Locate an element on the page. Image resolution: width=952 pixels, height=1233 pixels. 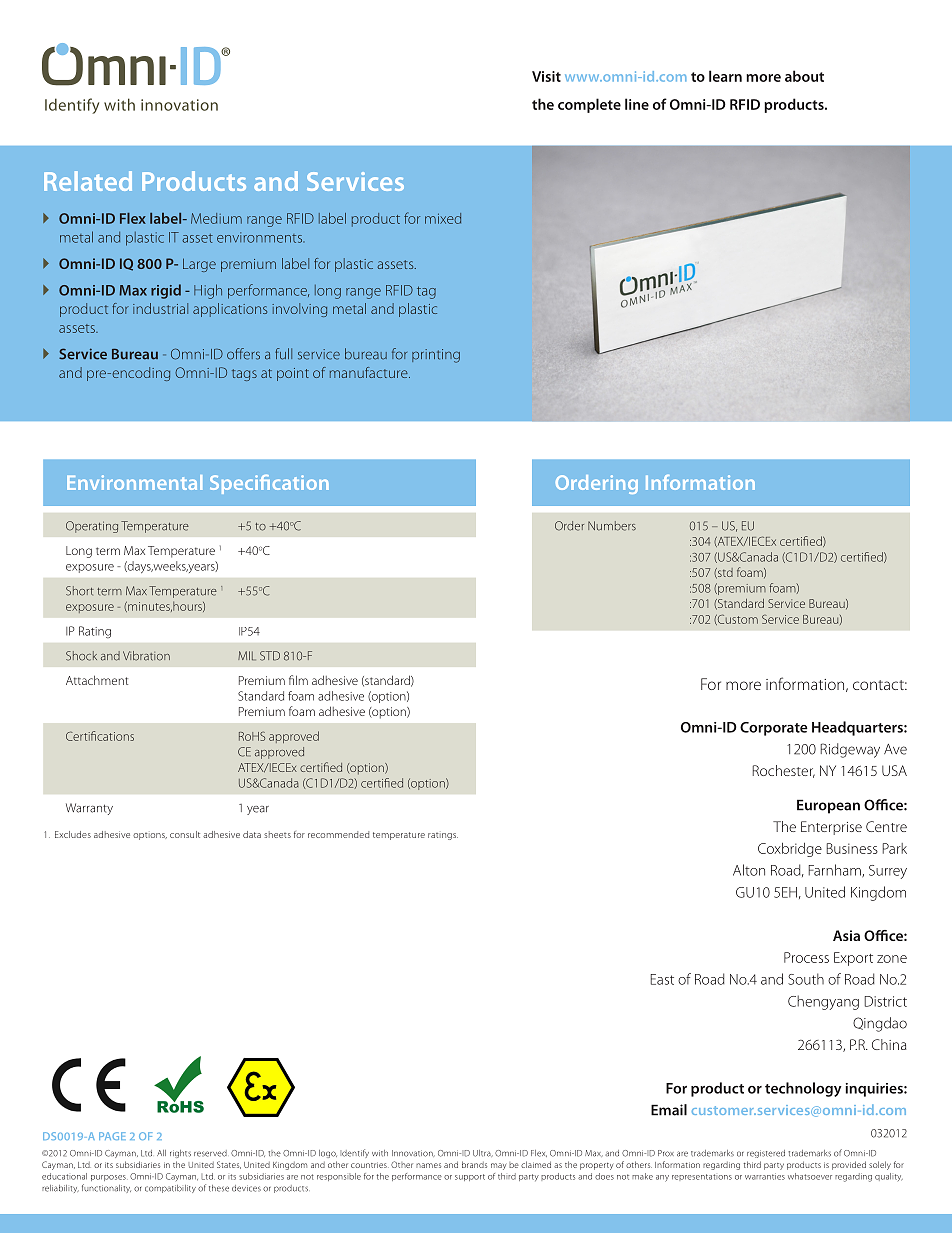
Visit is located at coordinates (546, 76).
